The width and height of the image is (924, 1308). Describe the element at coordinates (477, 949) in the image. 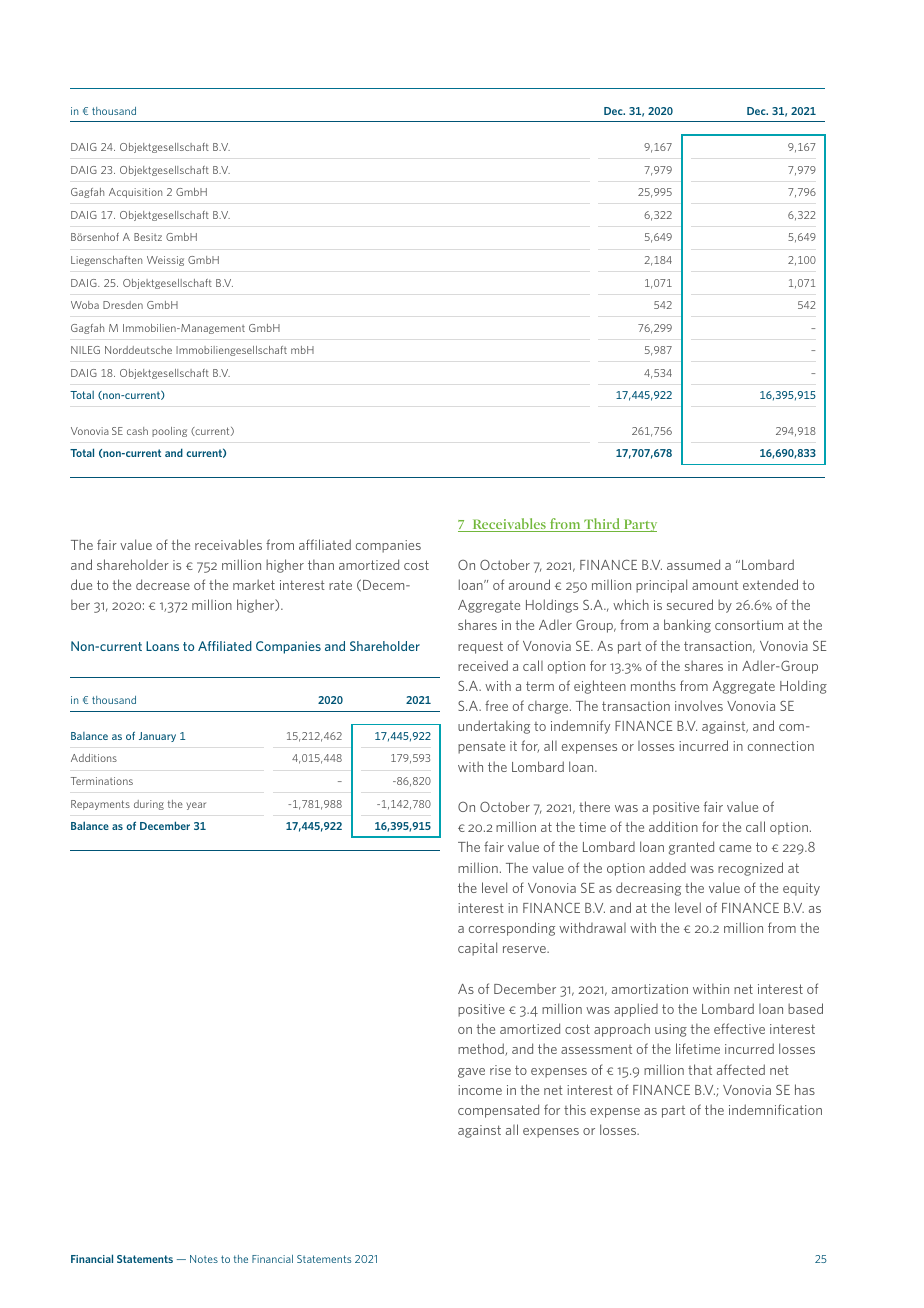

I see `capital` at that location.
